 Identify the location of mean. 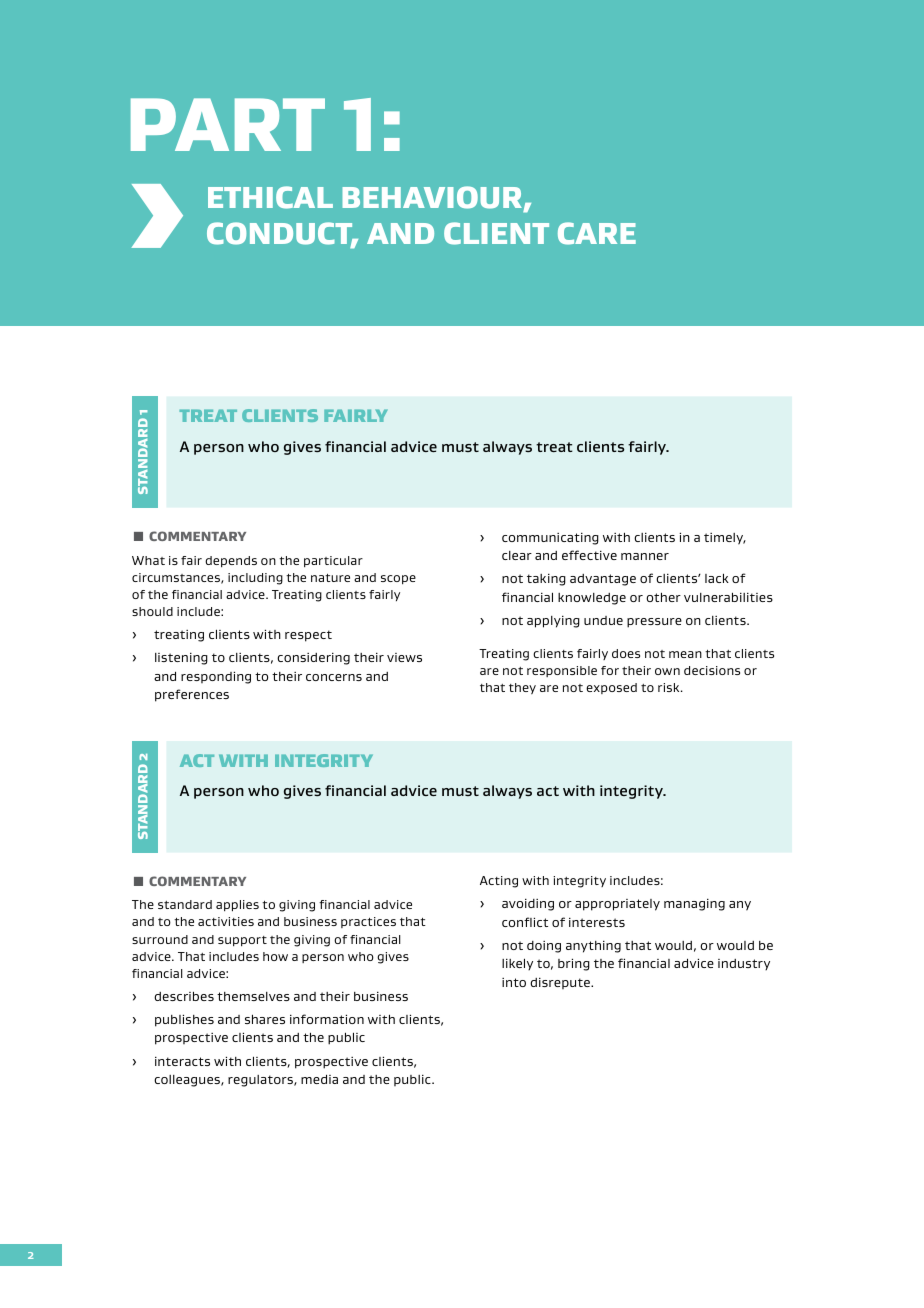
(685, 654).
